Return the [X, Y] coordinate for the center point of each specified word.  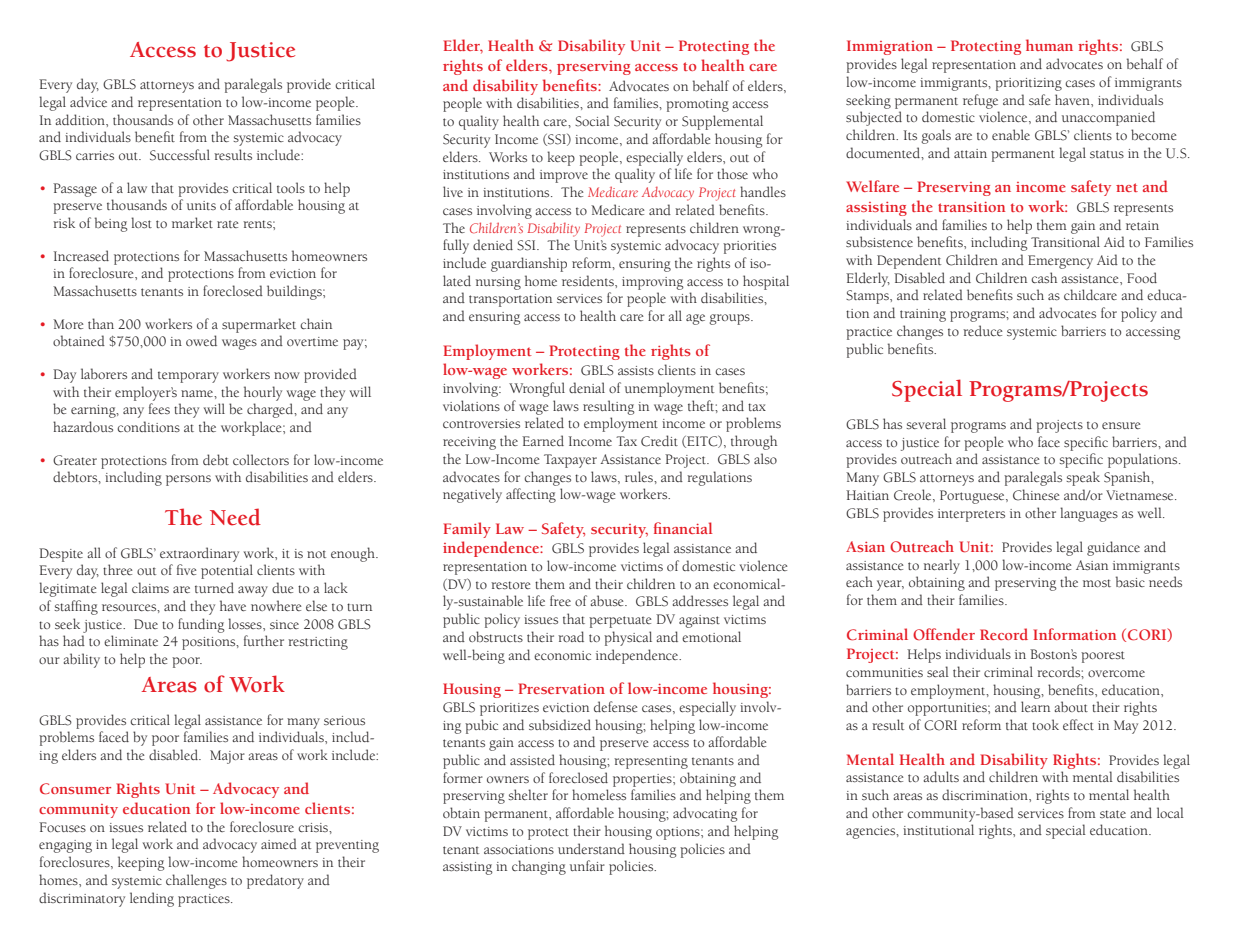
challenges [196, 881]
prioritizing [1028, 84]
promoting [697, 105]
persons [188, 480]
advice [88, 101]
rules [640, 476]
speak [1083, 478]
